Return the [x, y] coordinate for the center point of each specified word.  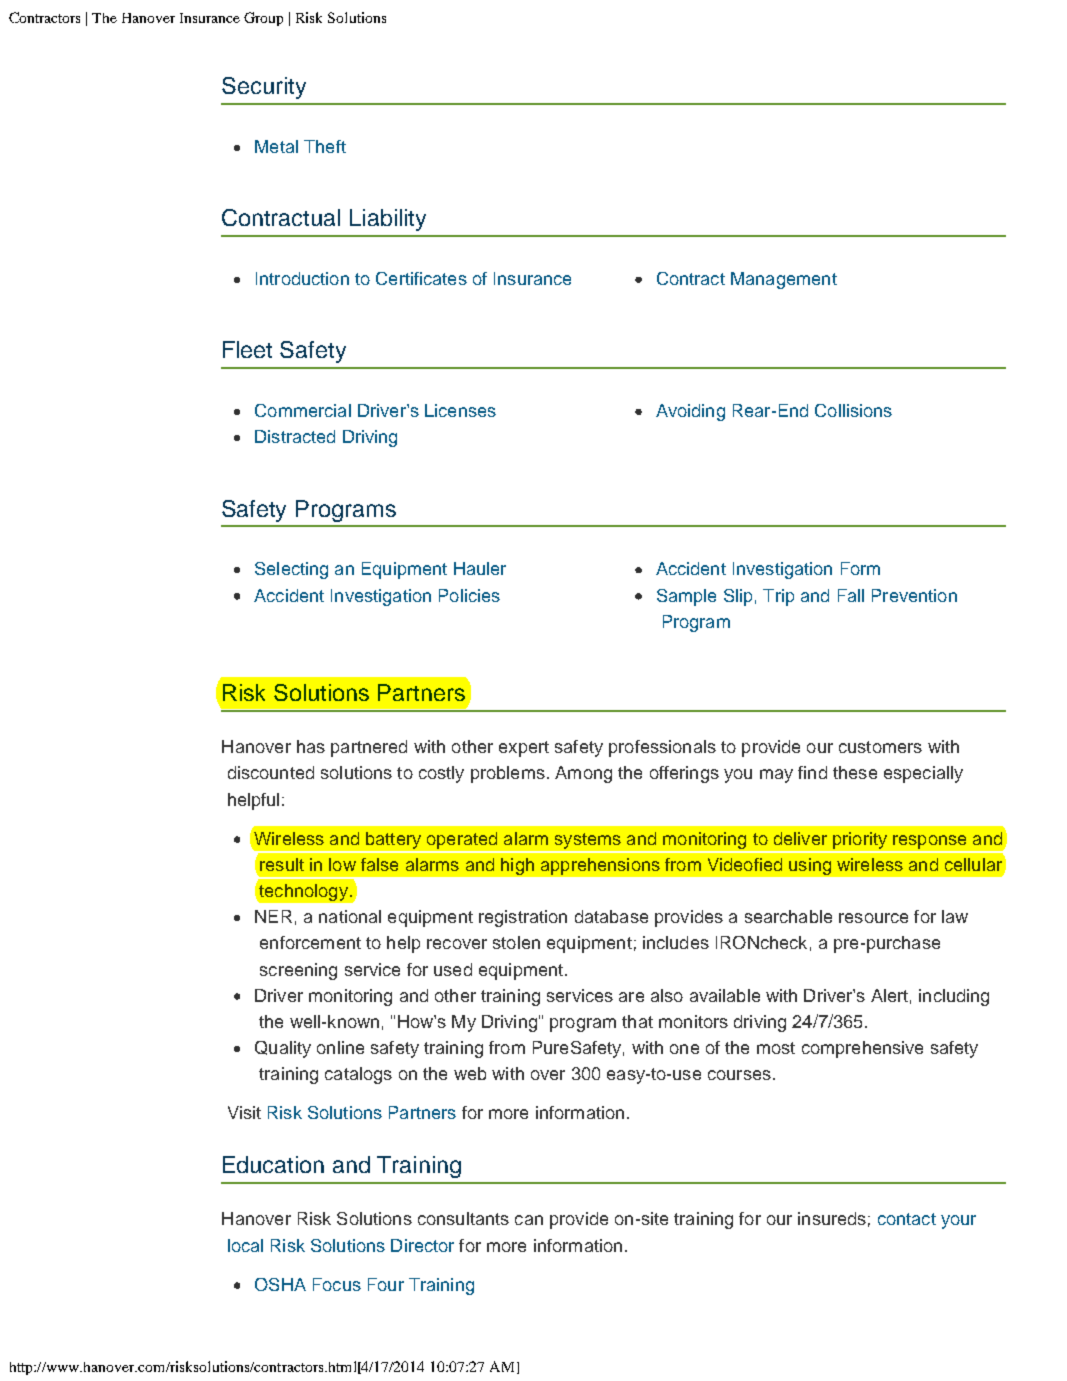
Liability [388, 220]
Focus [337, 1284]
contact [907, 1219]
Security [264, 88]
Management [784, 280]
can [529, 1220]
